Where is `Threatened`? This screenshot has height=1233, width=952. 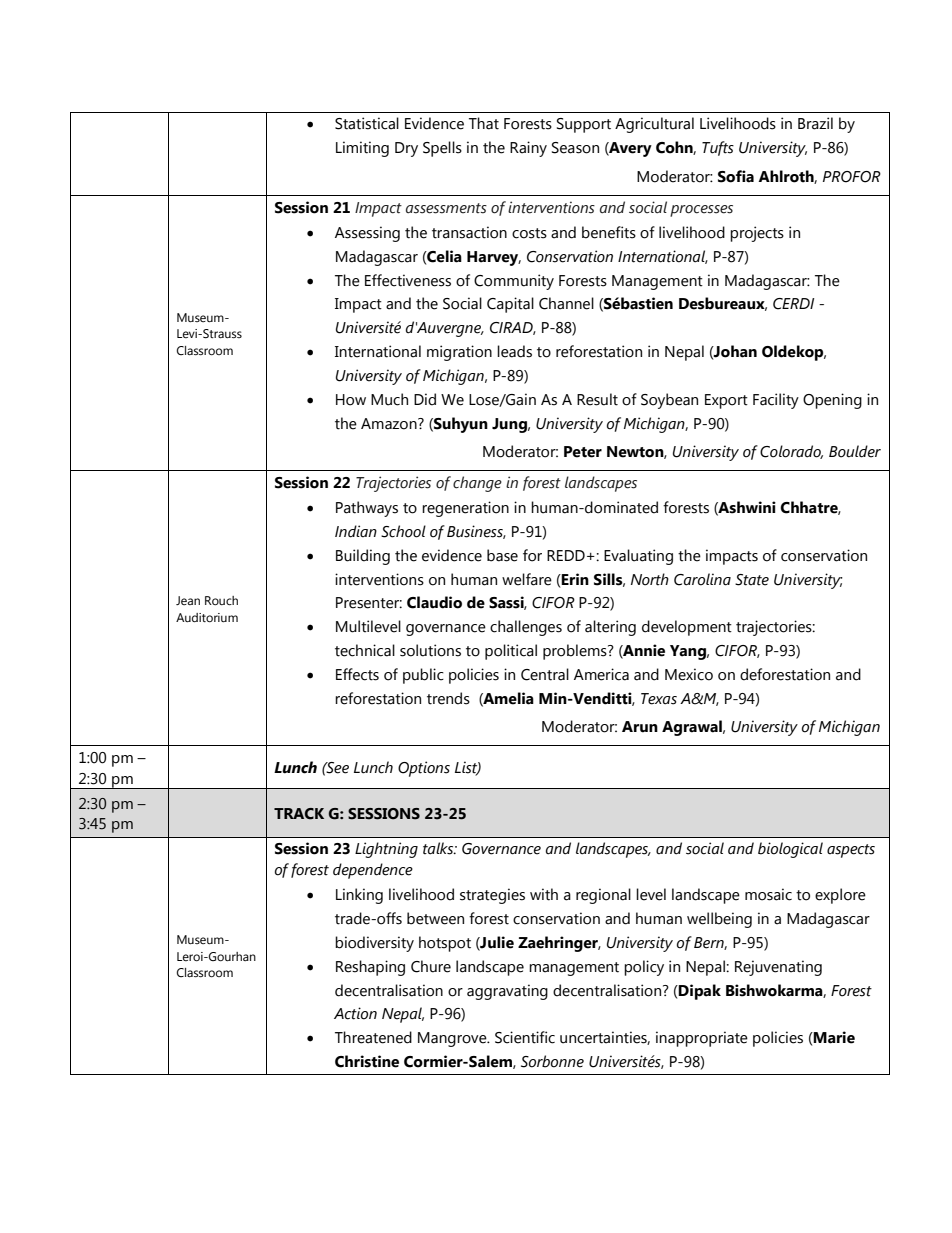
Threatened is located at coordinates (373, 1037).
